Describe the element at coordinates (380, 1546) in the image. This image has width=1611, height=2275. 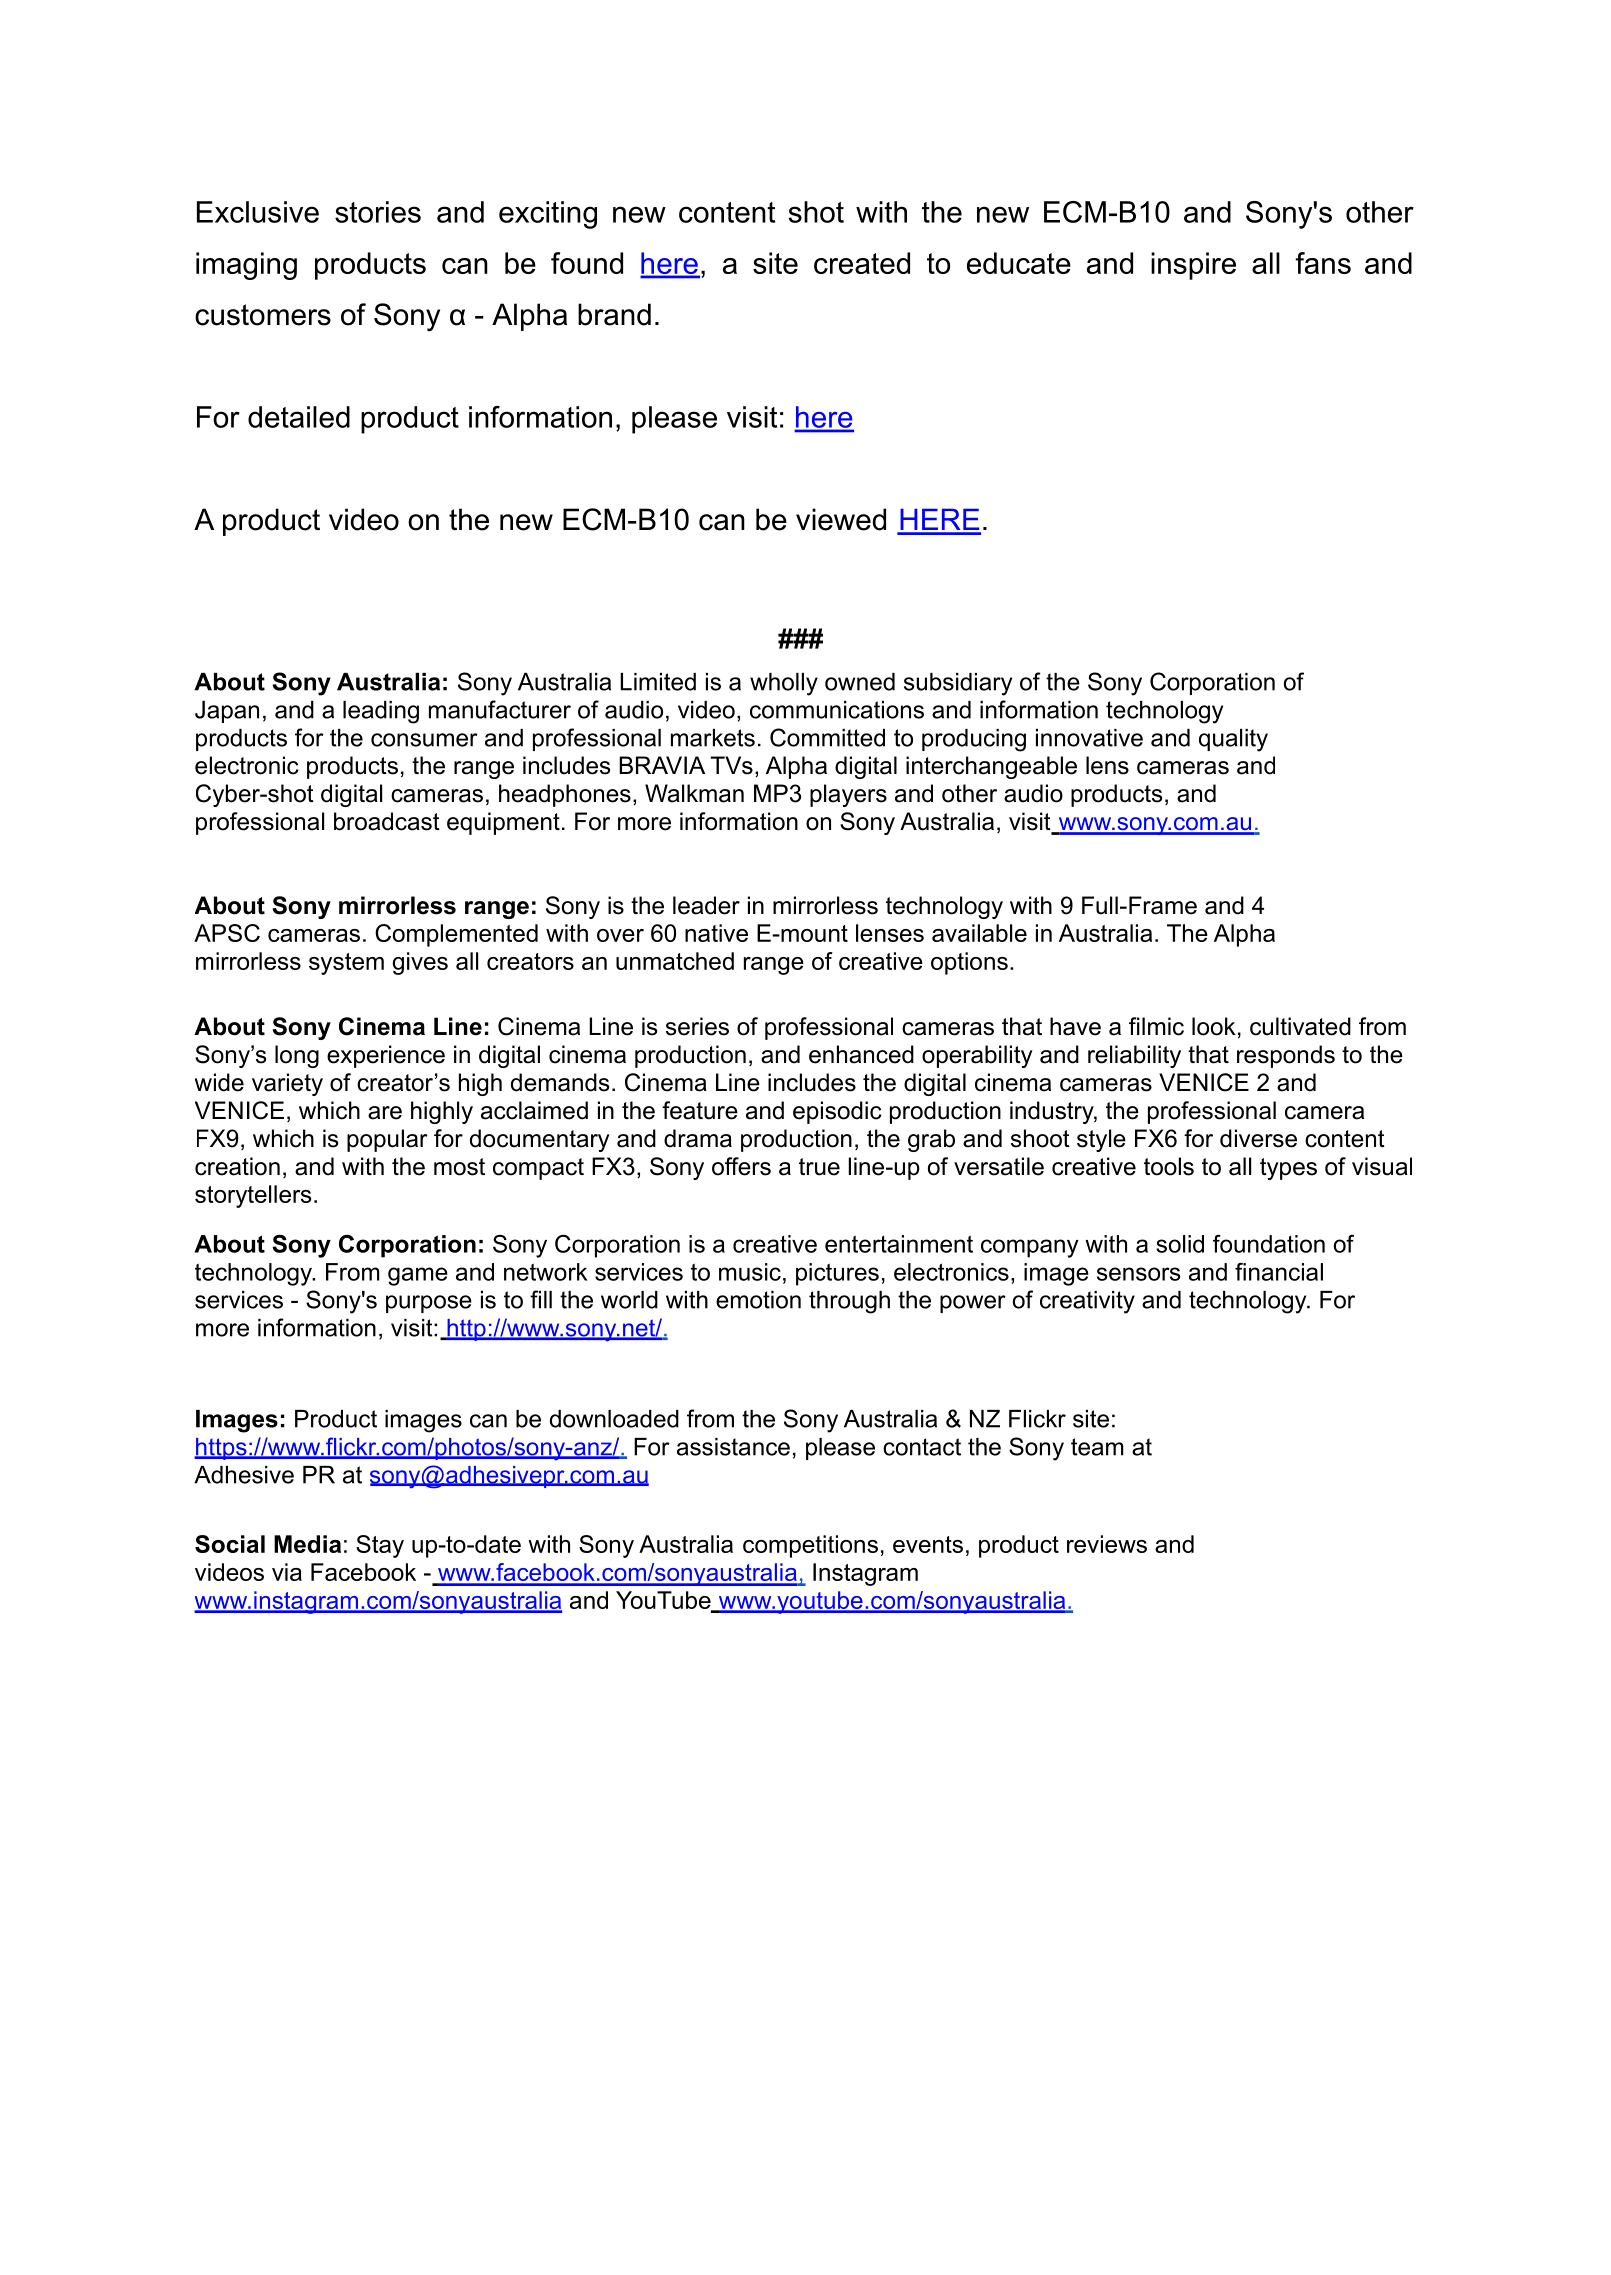
I see `Stay` at that location.
